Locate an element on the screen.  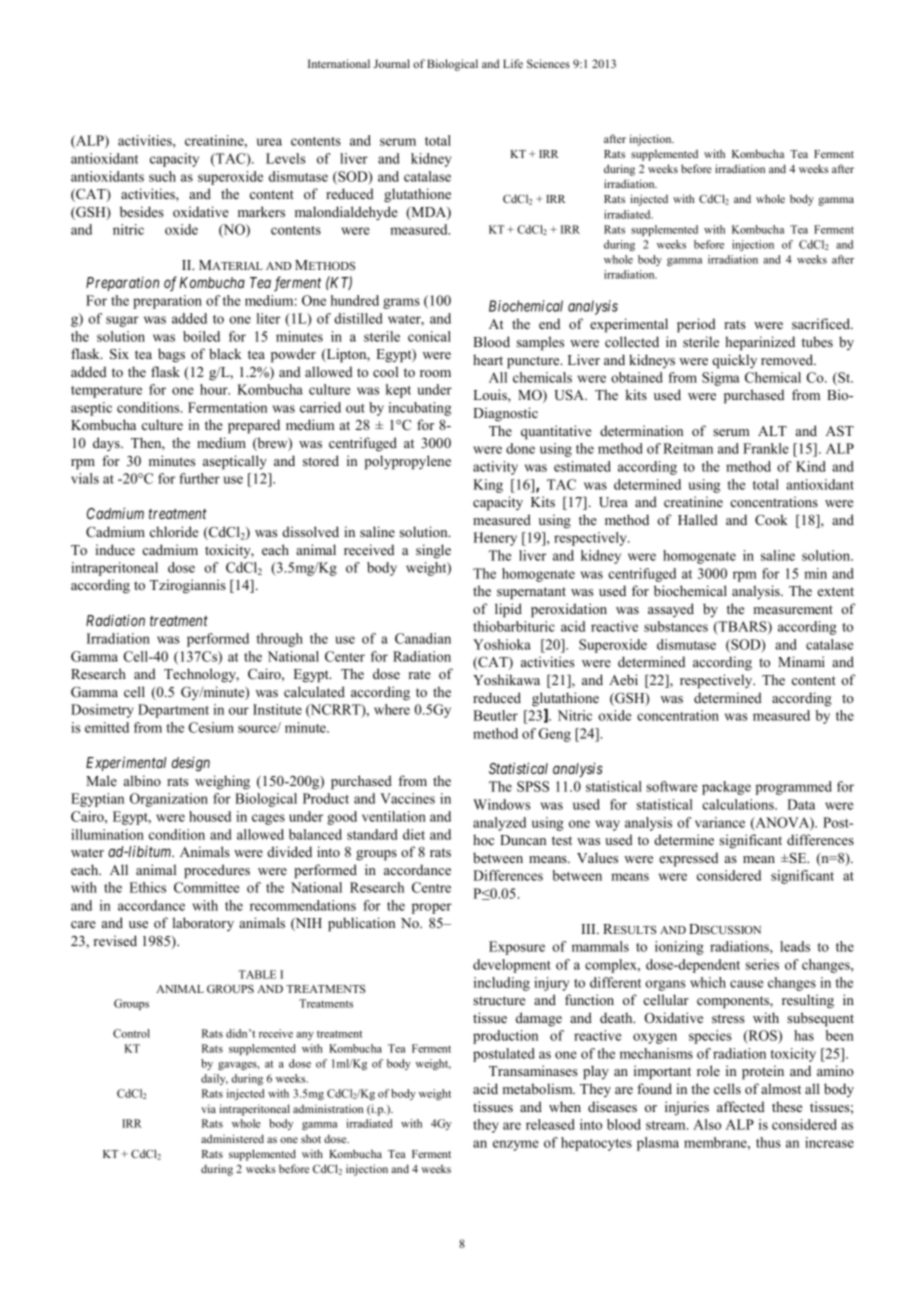
Life is located at coordinates (513, 63).
